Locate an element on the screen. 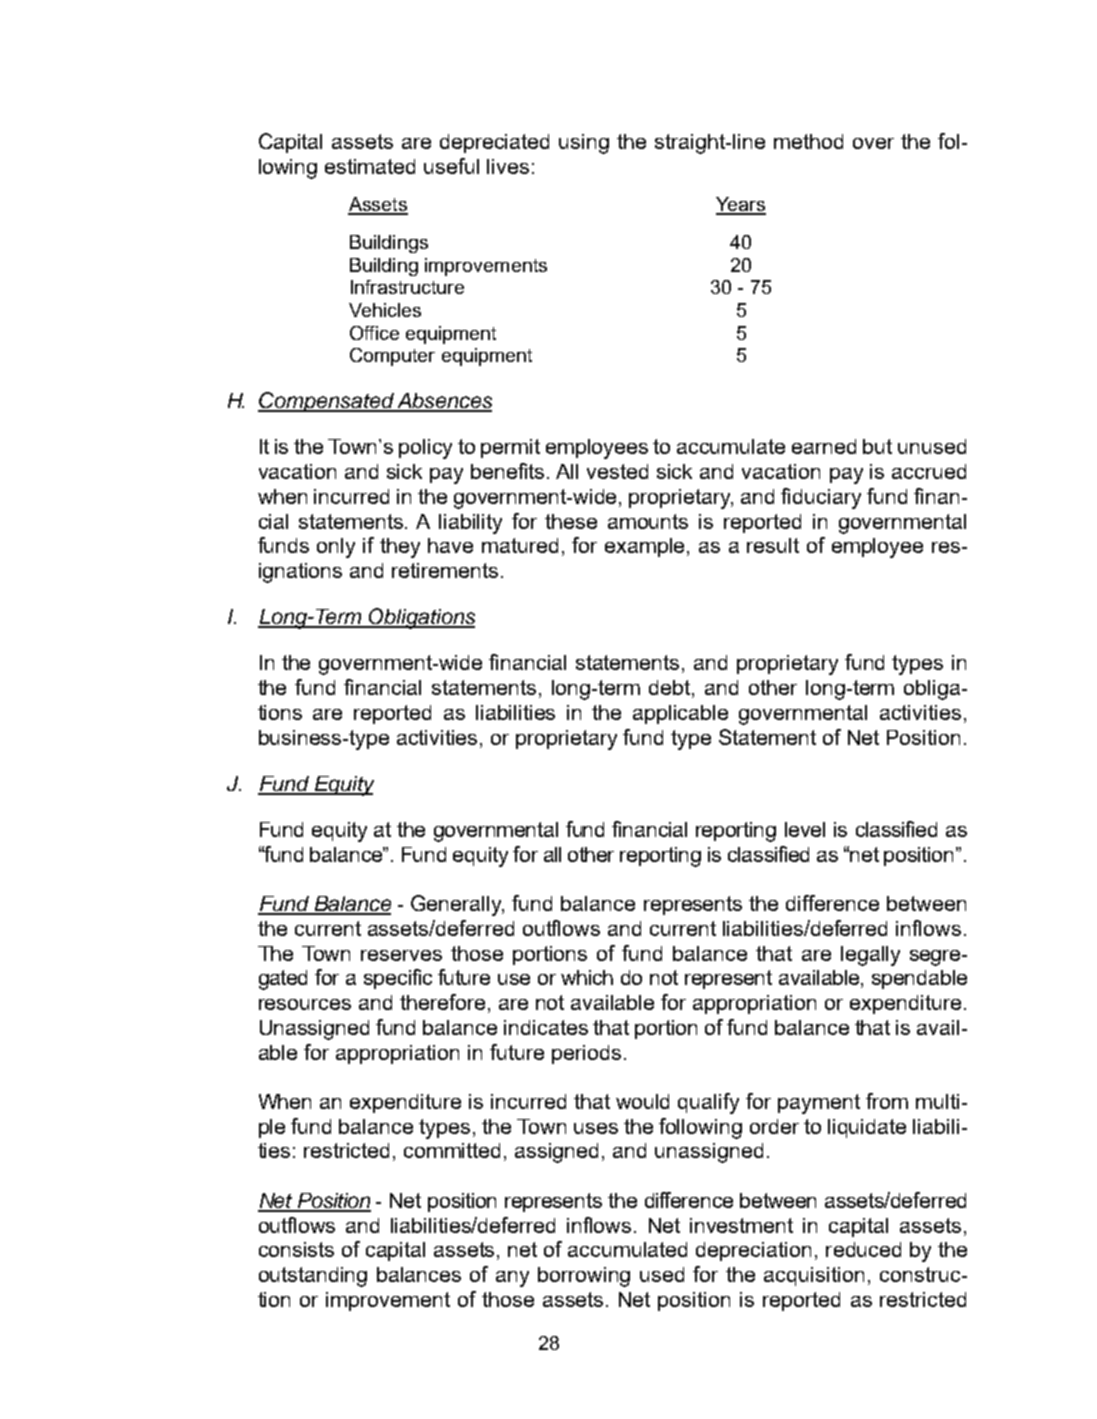  level is located at coordinates (805, 829).
